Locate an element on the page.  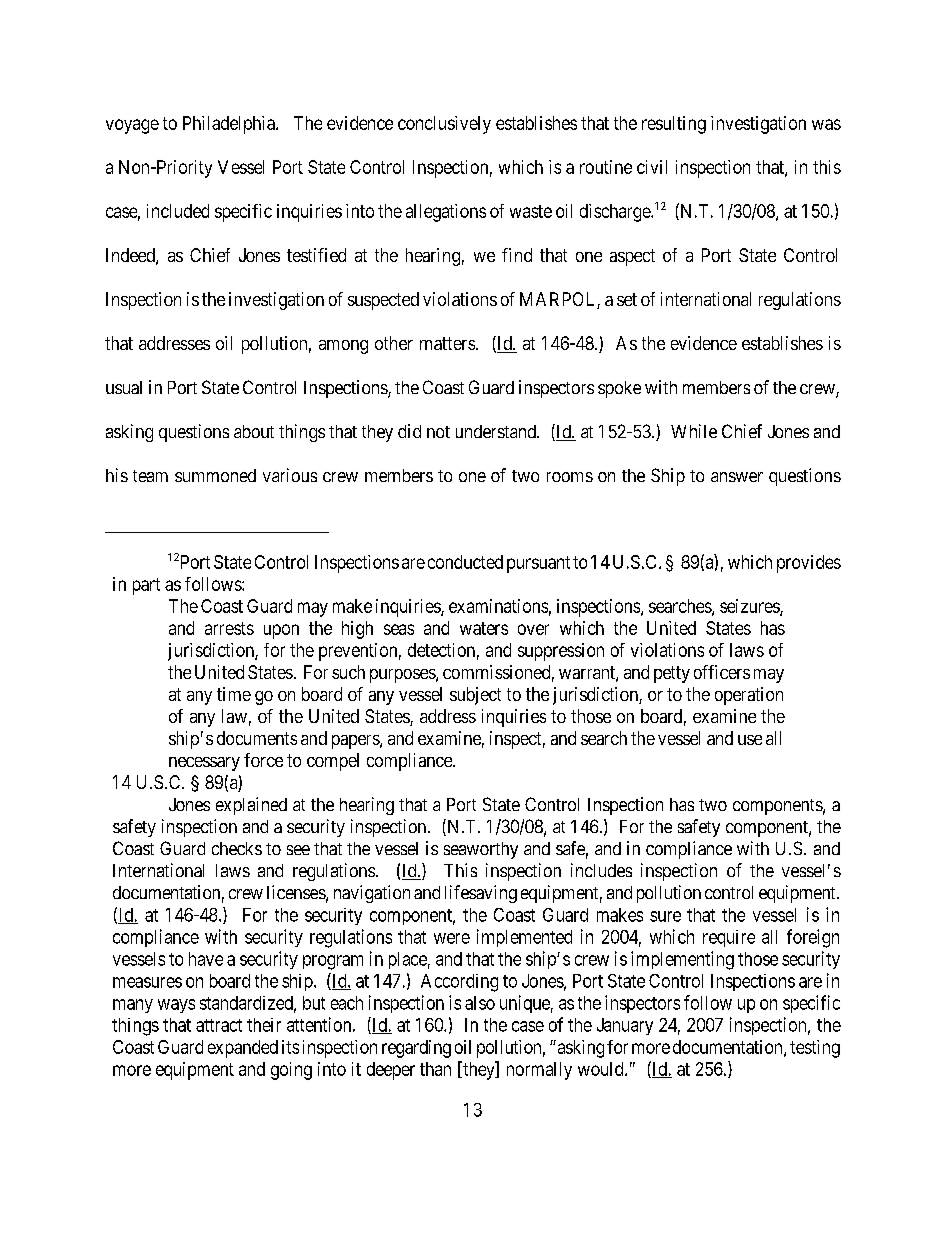
attract is located at coordinates (219, 1025).
